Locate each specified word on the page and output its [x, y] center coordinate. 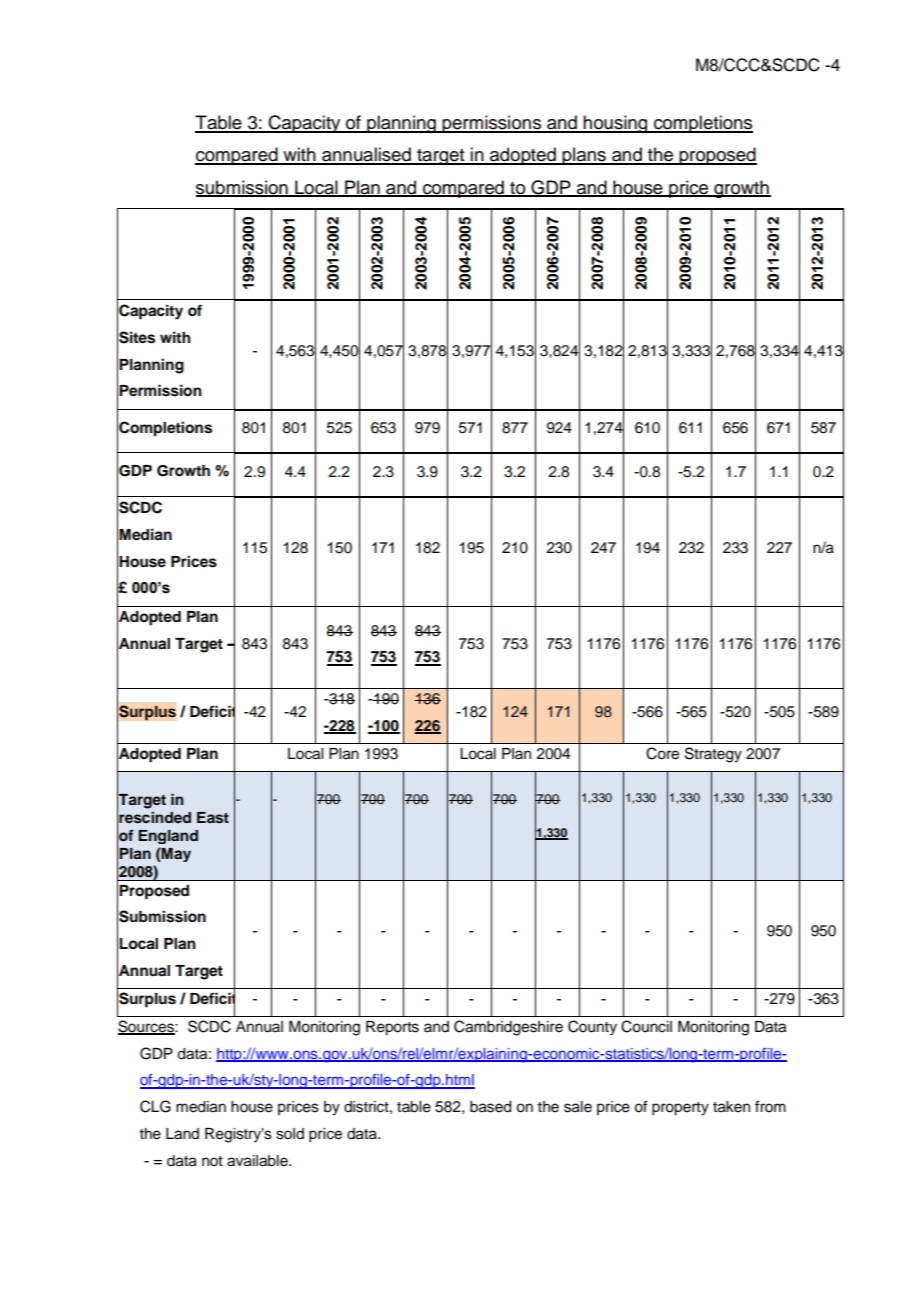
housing [616, 124]
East [213, 818]
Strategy [713, 755]
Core [662, 753]
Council [646, 1026]
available [258, 1161]
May [175, 855]
